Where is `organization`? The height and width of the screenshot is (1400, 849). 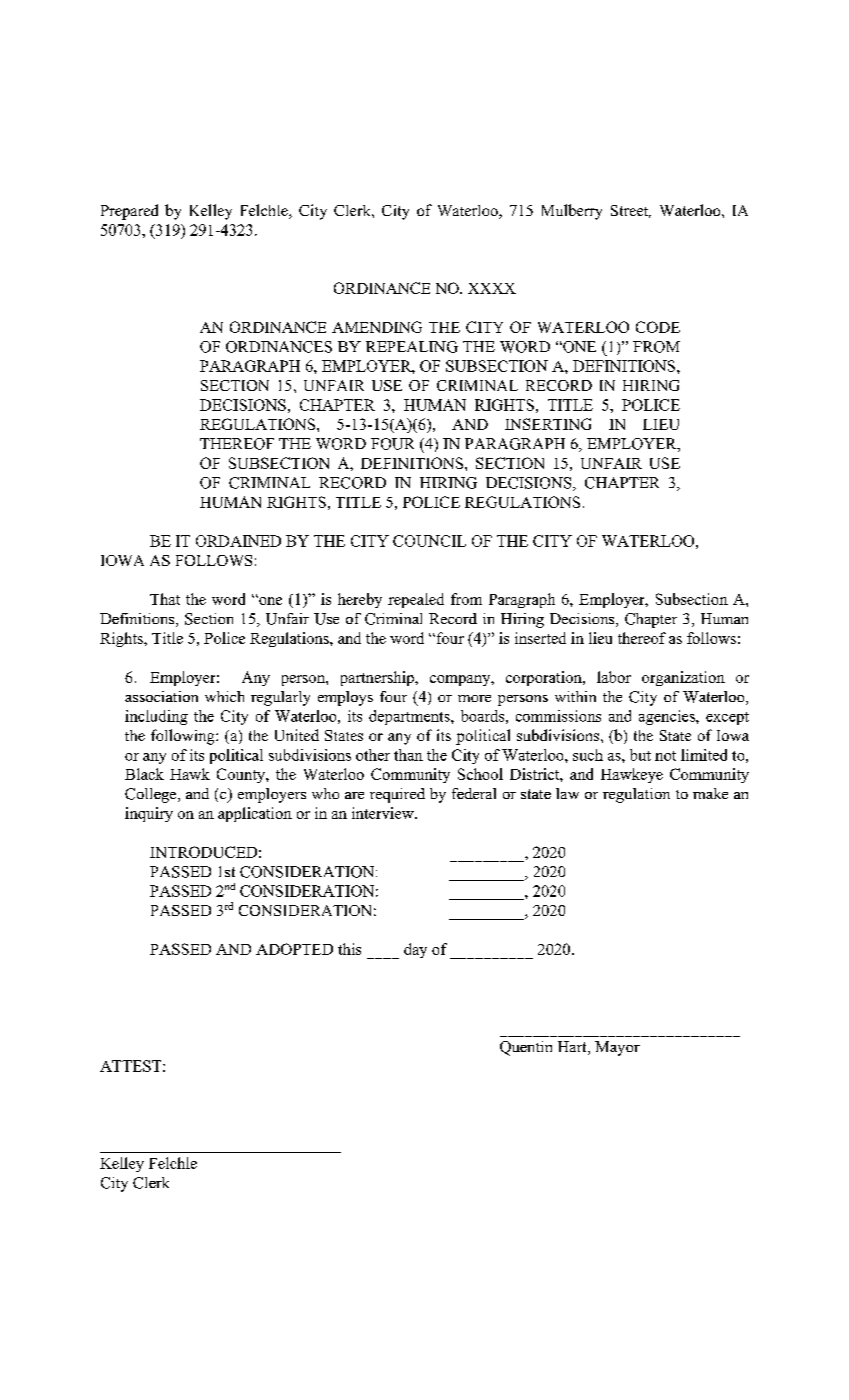
organization is located at coordinates (683, 678).
